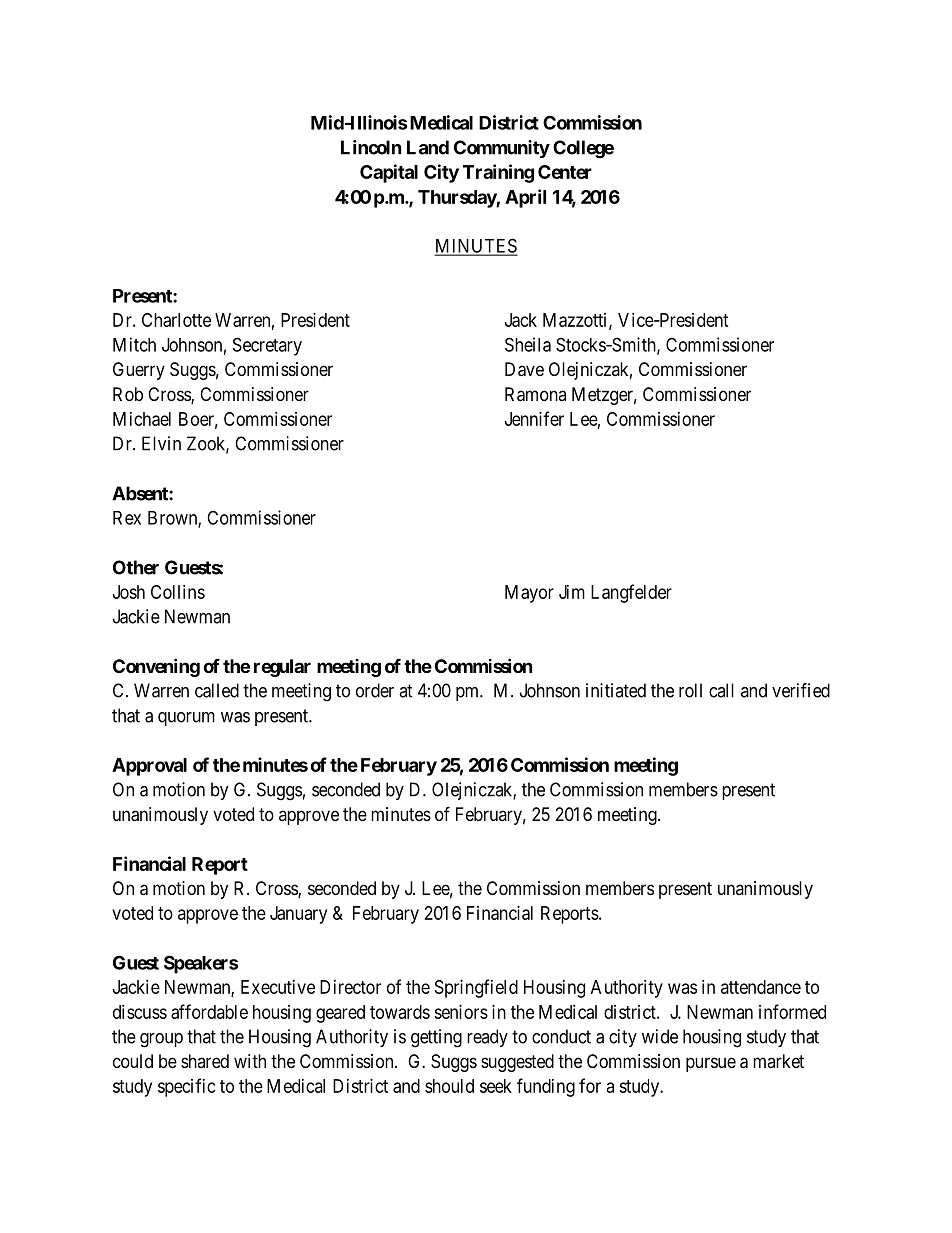 This document has width=952, height=1233. Describe the element at coordinates (529, 594) in the document. I see `Mayor` at that location.
